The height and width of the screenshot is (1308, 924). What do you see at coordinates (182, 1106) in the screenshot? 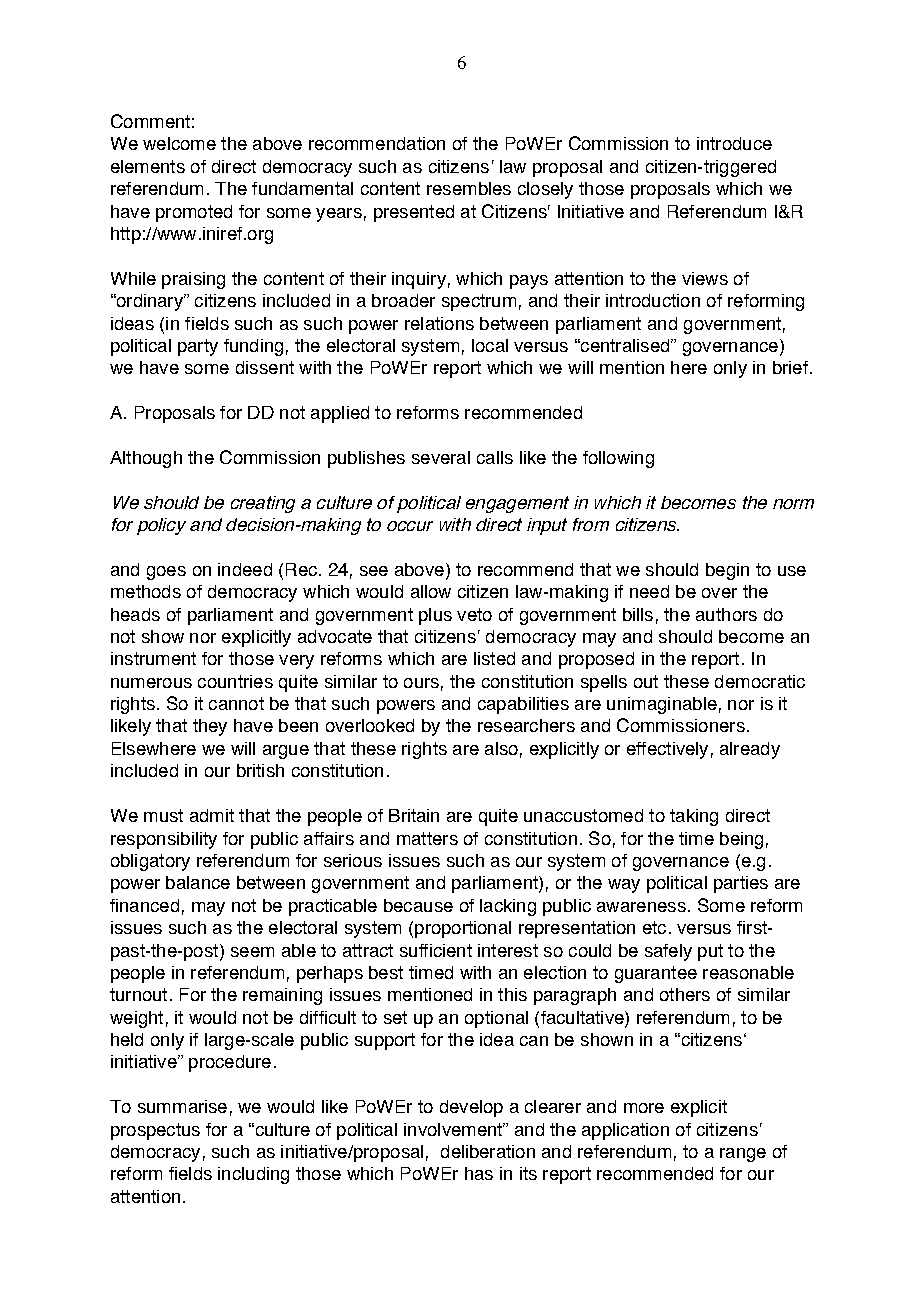
I see `summarise` at bounding box center [182, 1106].
